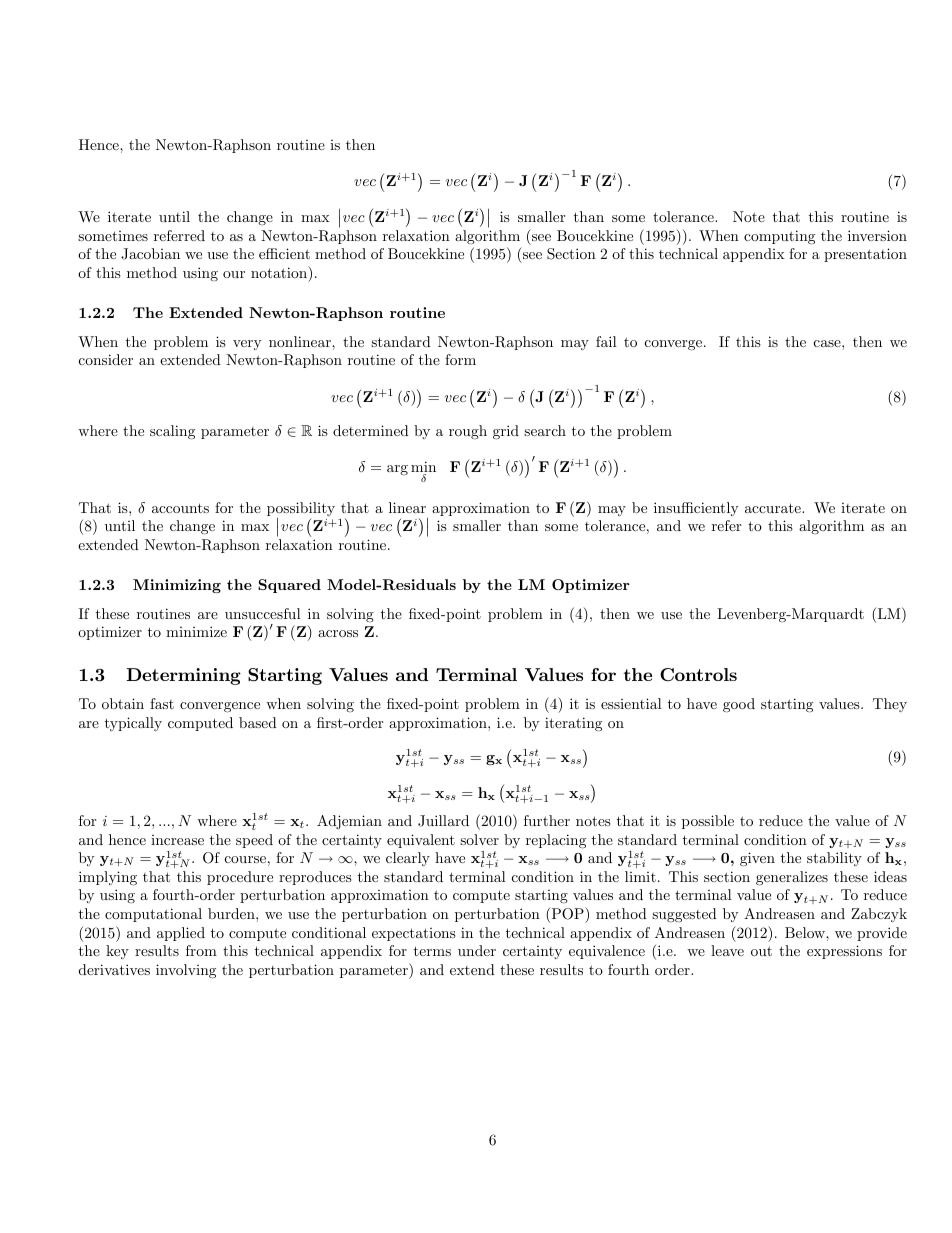  I want to click on fail, so click(606, 341).
